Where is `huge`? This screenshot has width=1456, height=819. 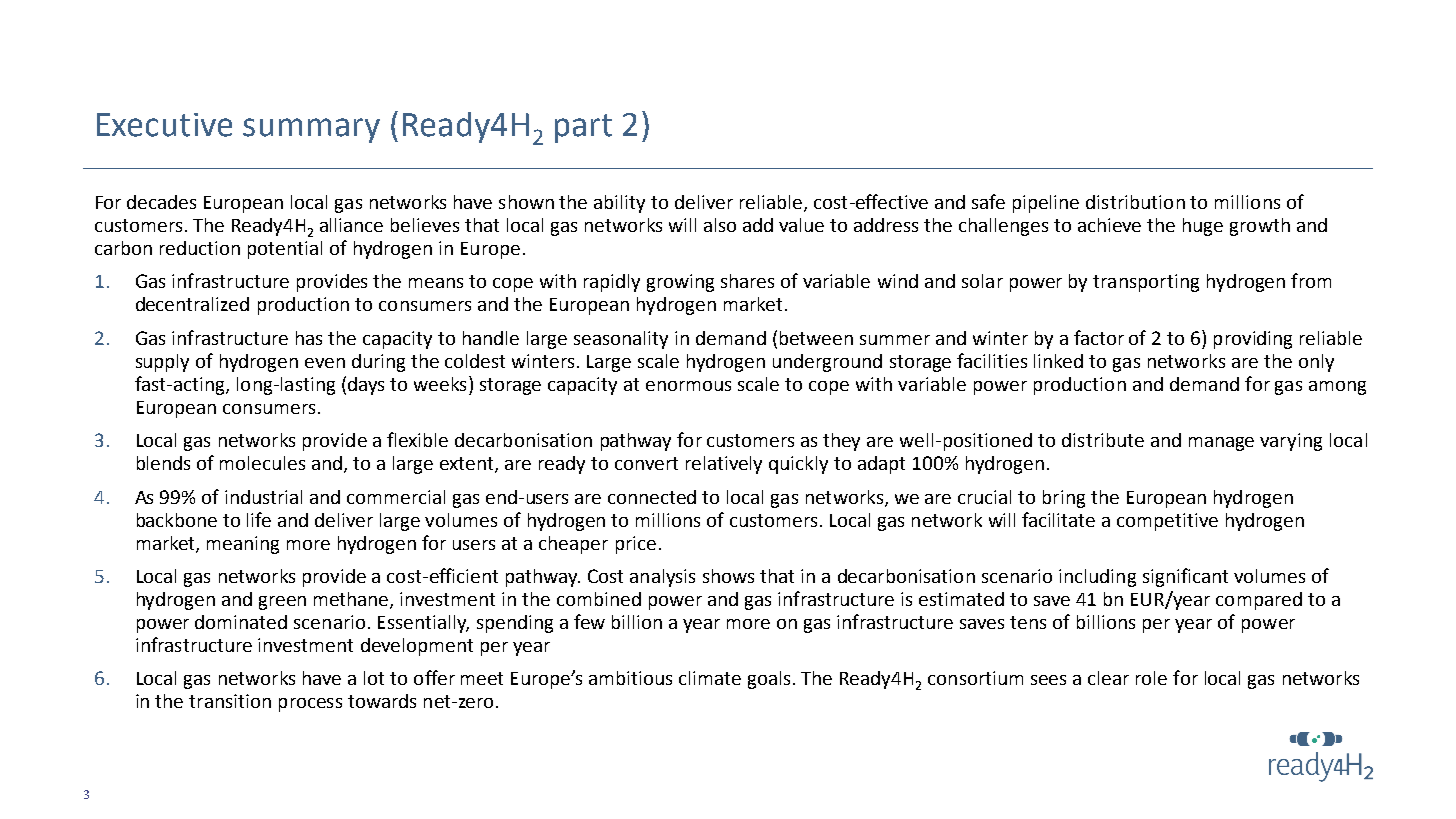 huge is located at coordinates (1203, 227).
